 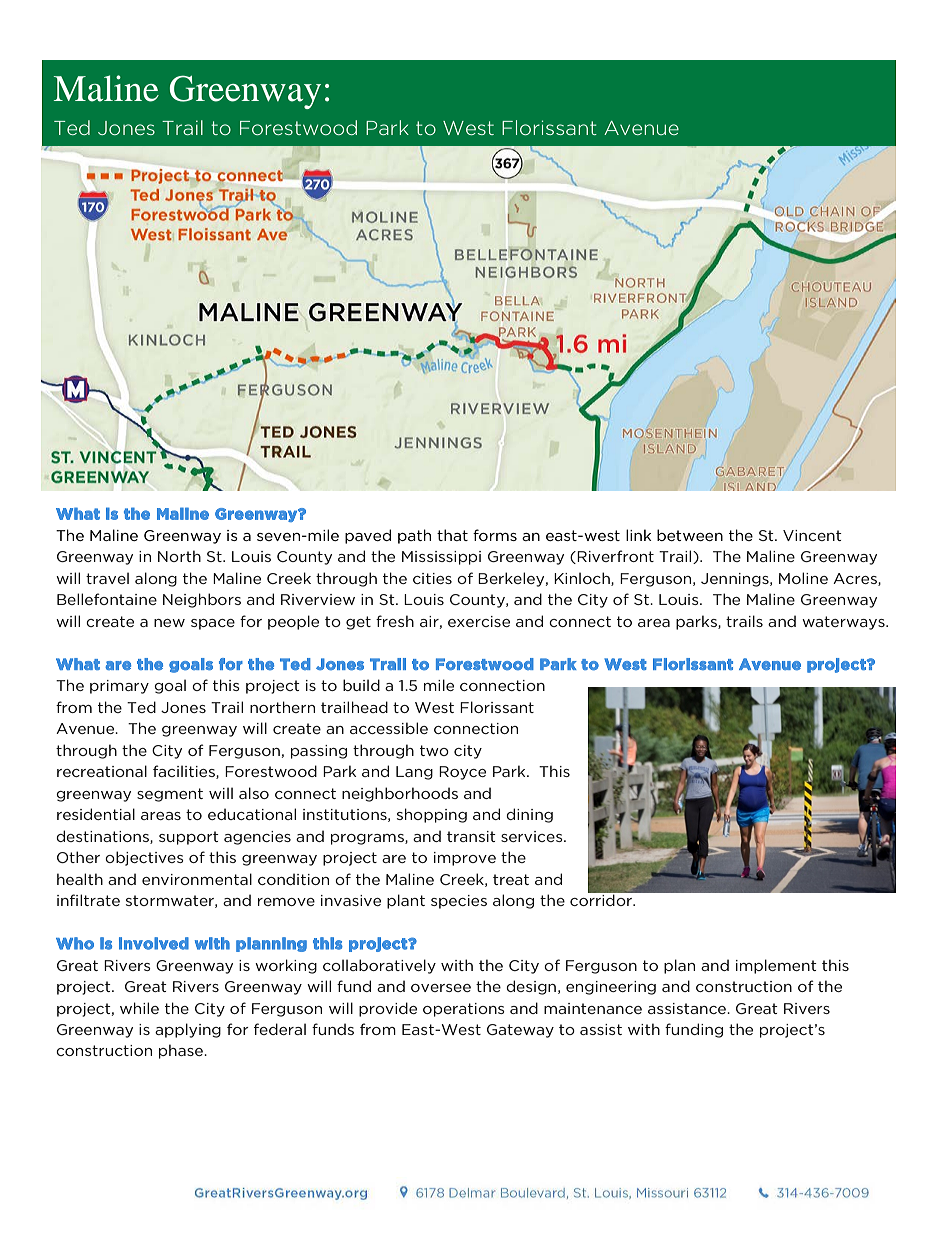 What do you see at coordinates (593, 1008) in the image?
I see `maintenance` at bounding box center [593, 1008].
